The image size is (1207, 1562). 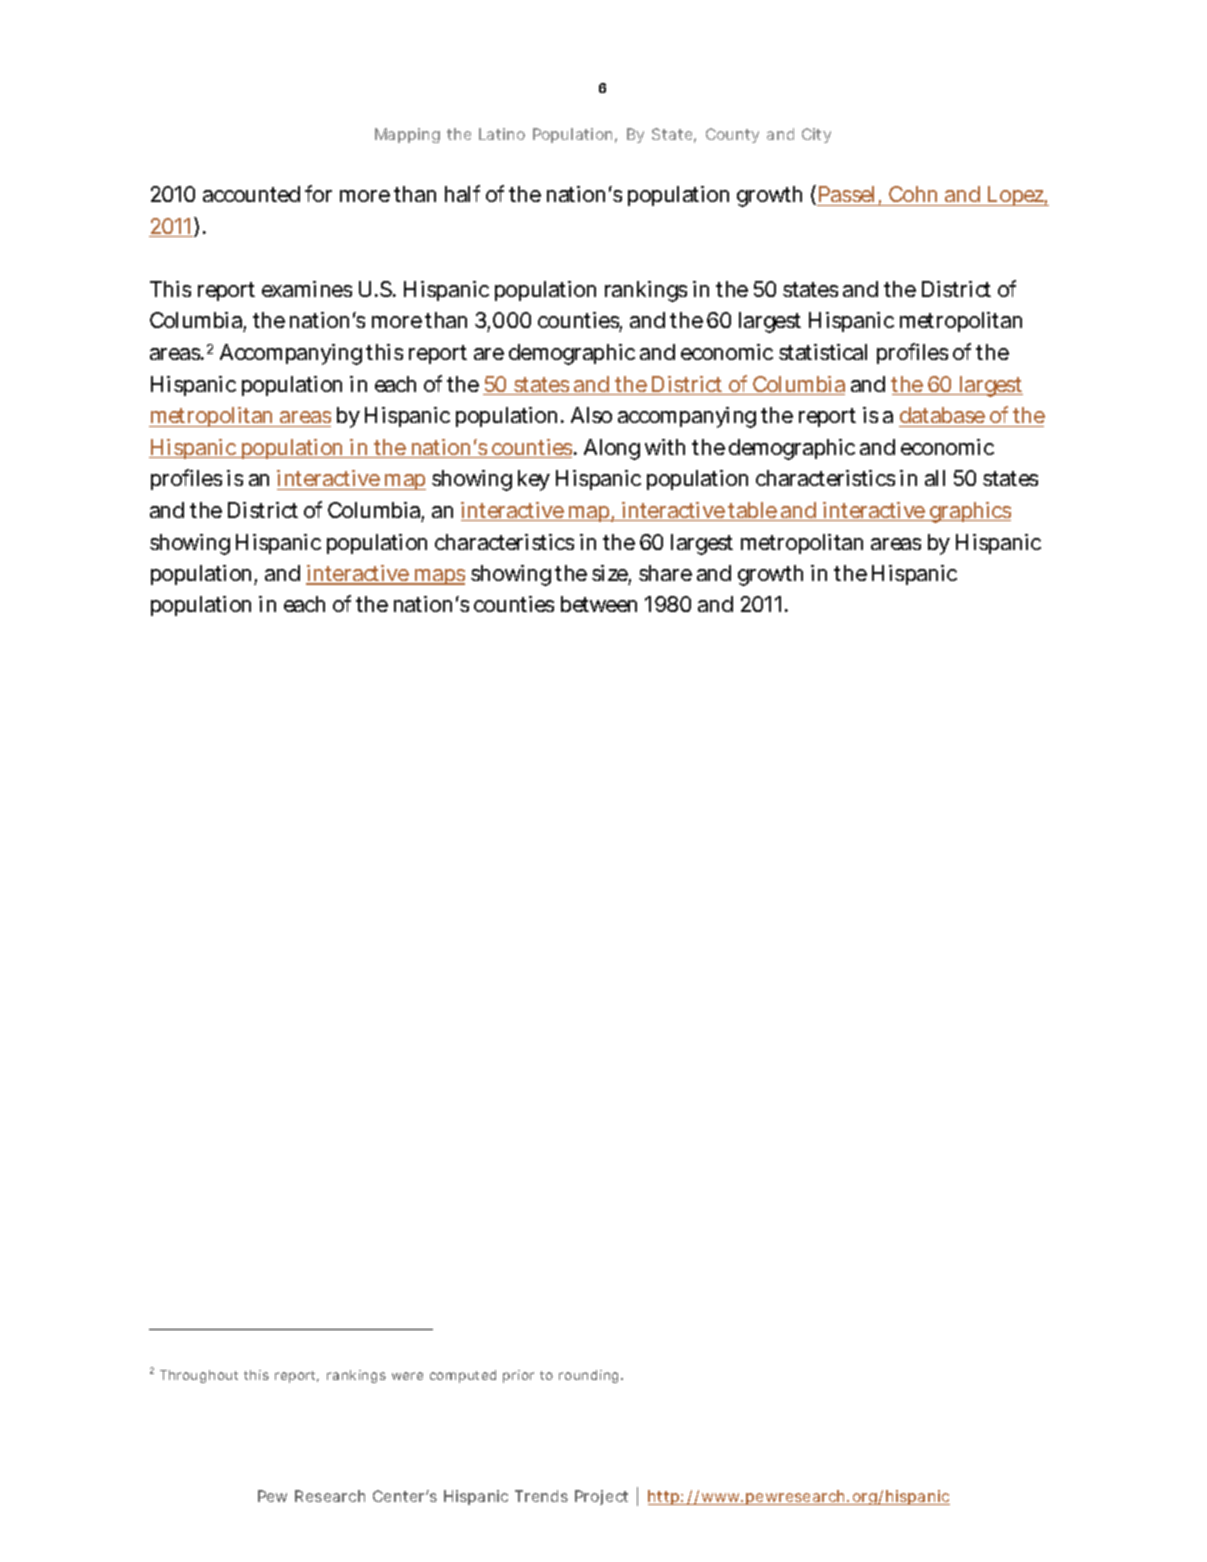 I want to click on Latino, so click(x=502, y=134).
